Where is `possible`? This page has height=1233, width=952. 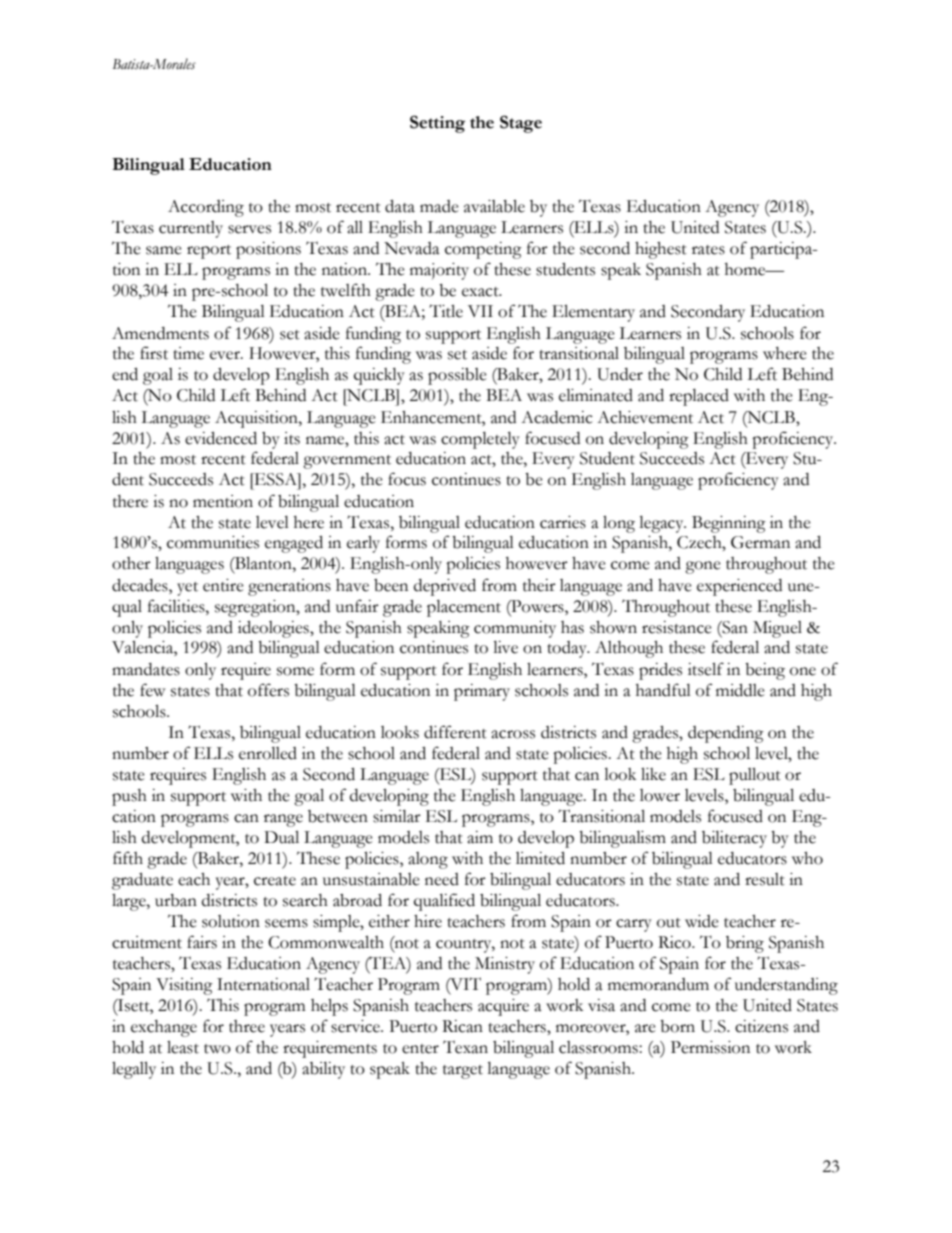 possible is located at coordinates (457, 376).
